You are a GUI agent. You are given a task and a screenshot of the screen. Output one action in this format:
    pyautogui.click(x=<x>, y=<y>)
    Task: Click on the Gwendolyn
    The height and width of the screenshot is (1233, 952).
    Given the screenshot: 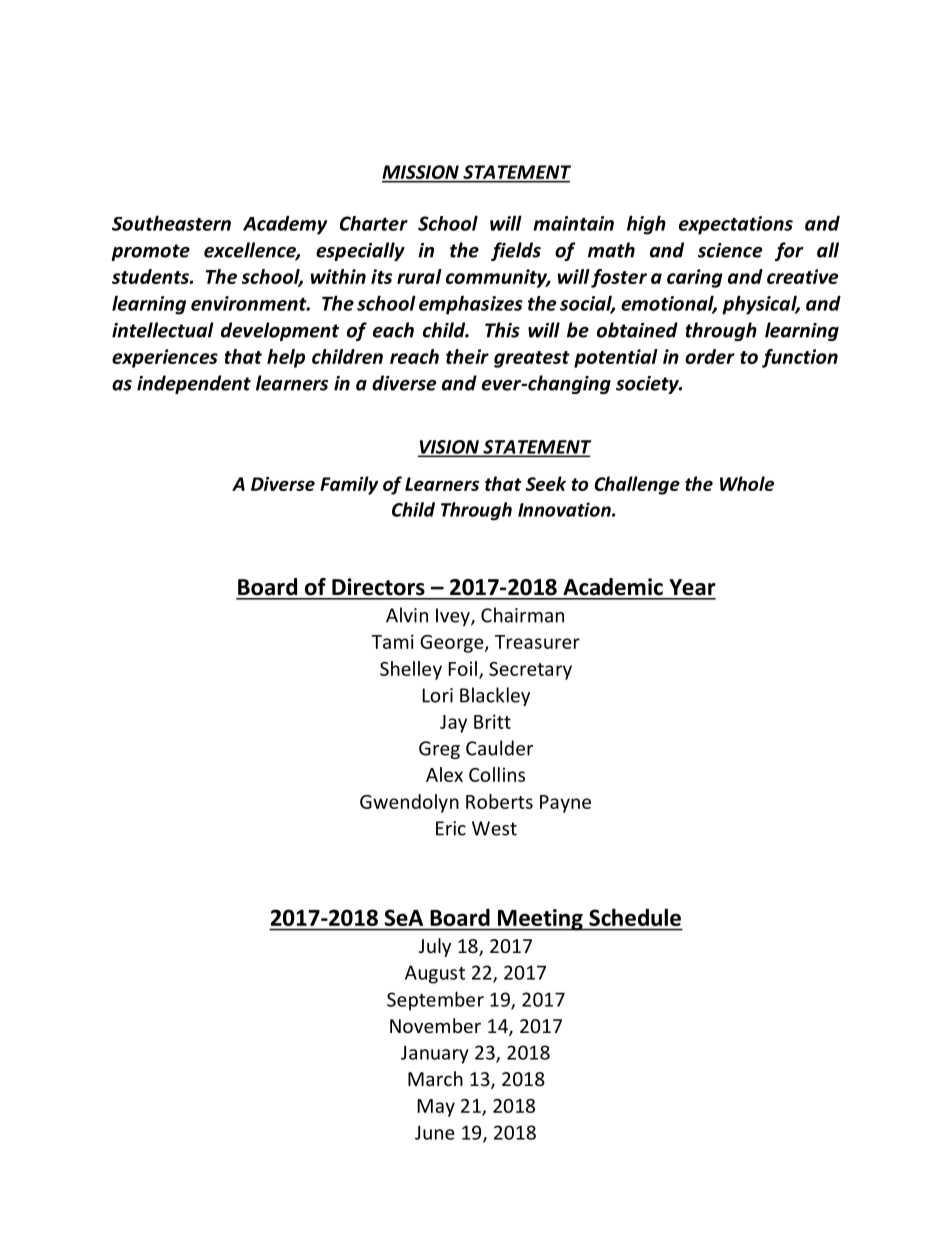 What is the action you would take?
    pyautogui.click(x=409, y=803)
